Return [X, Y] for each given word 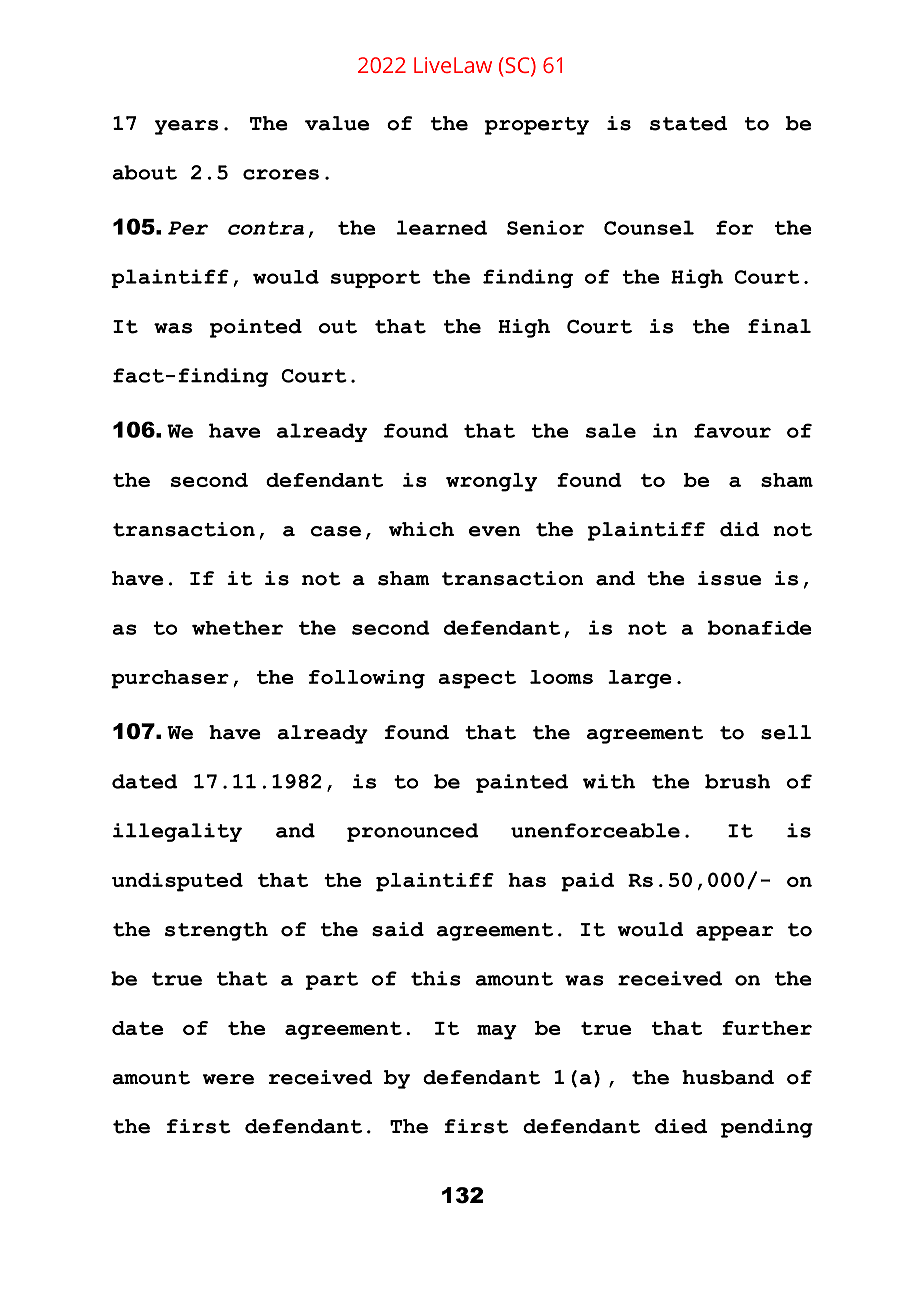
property [537, 126]
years [186, 127]
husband [728, 1077]
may [497, 1032]
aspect [477, 679]
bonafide [760, 627]
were [228, 1079]
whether [237, 627]
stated [688, 123]
